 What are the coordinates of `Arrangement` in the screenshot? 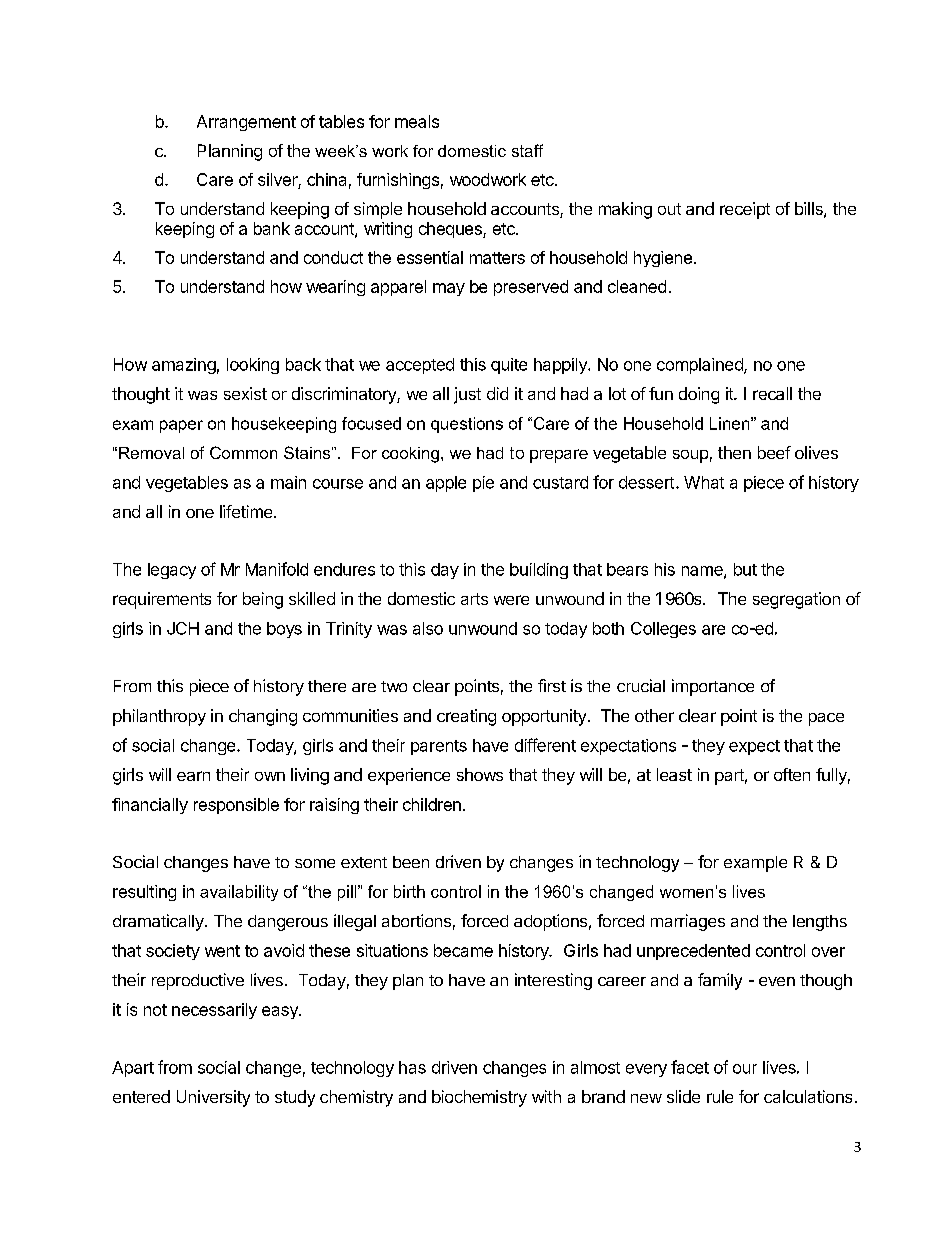 It's located at (246, 123).
